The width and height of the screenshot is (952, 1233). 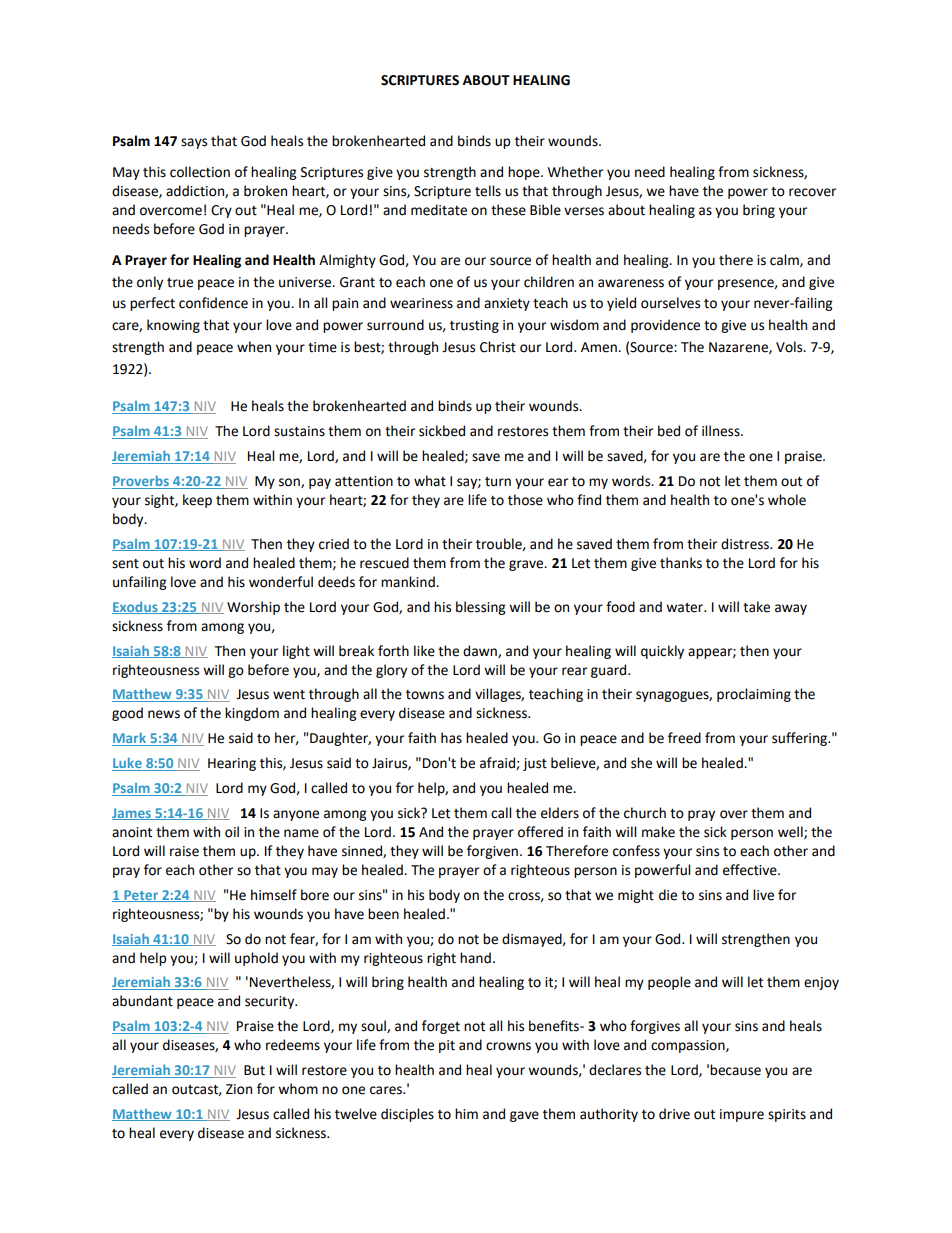 I want to click on just, so click(x=535, y=764).
